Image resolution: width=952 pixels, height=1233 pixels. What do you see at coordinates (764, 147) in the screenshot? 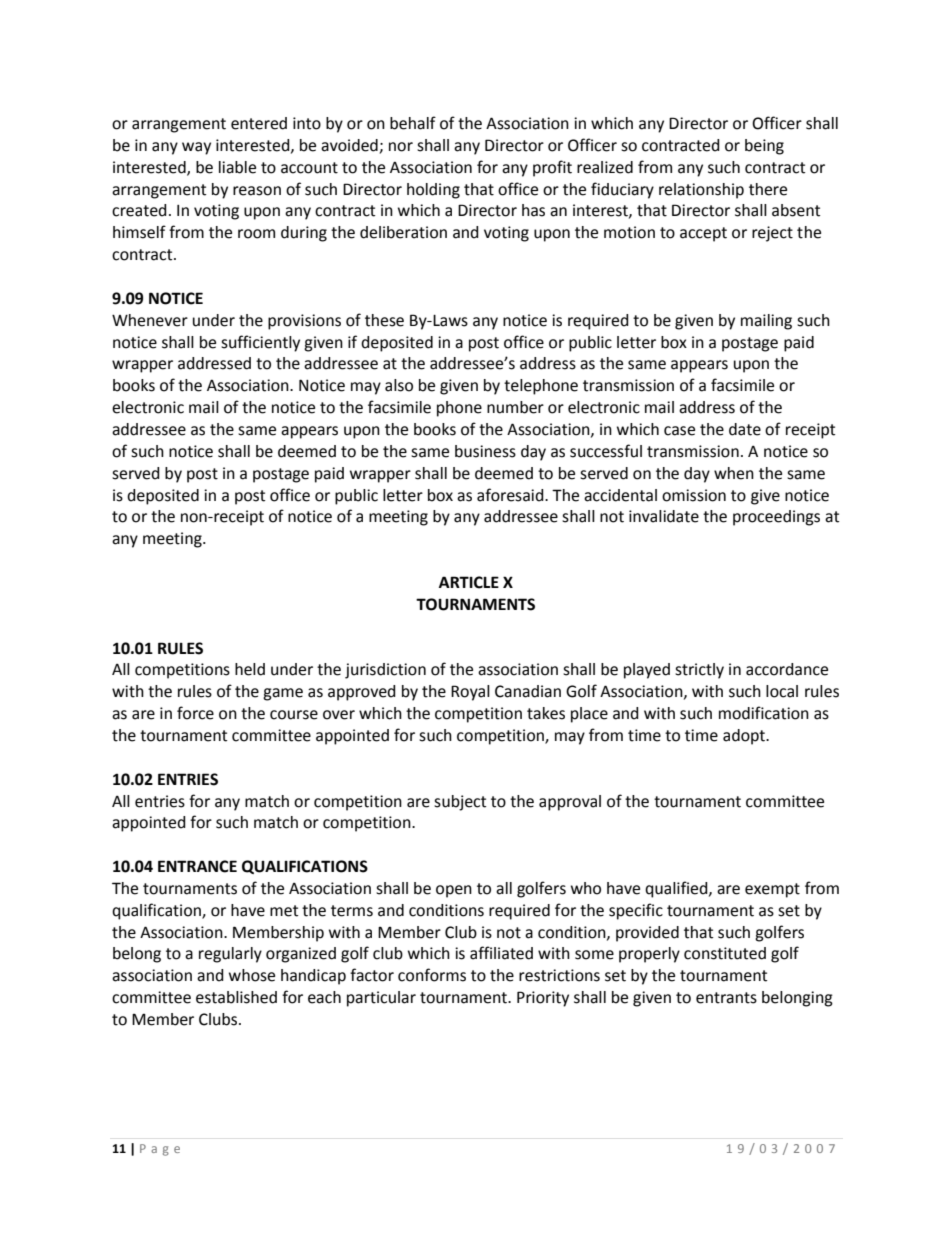
I see `being` at bounding box center [764, 147].
